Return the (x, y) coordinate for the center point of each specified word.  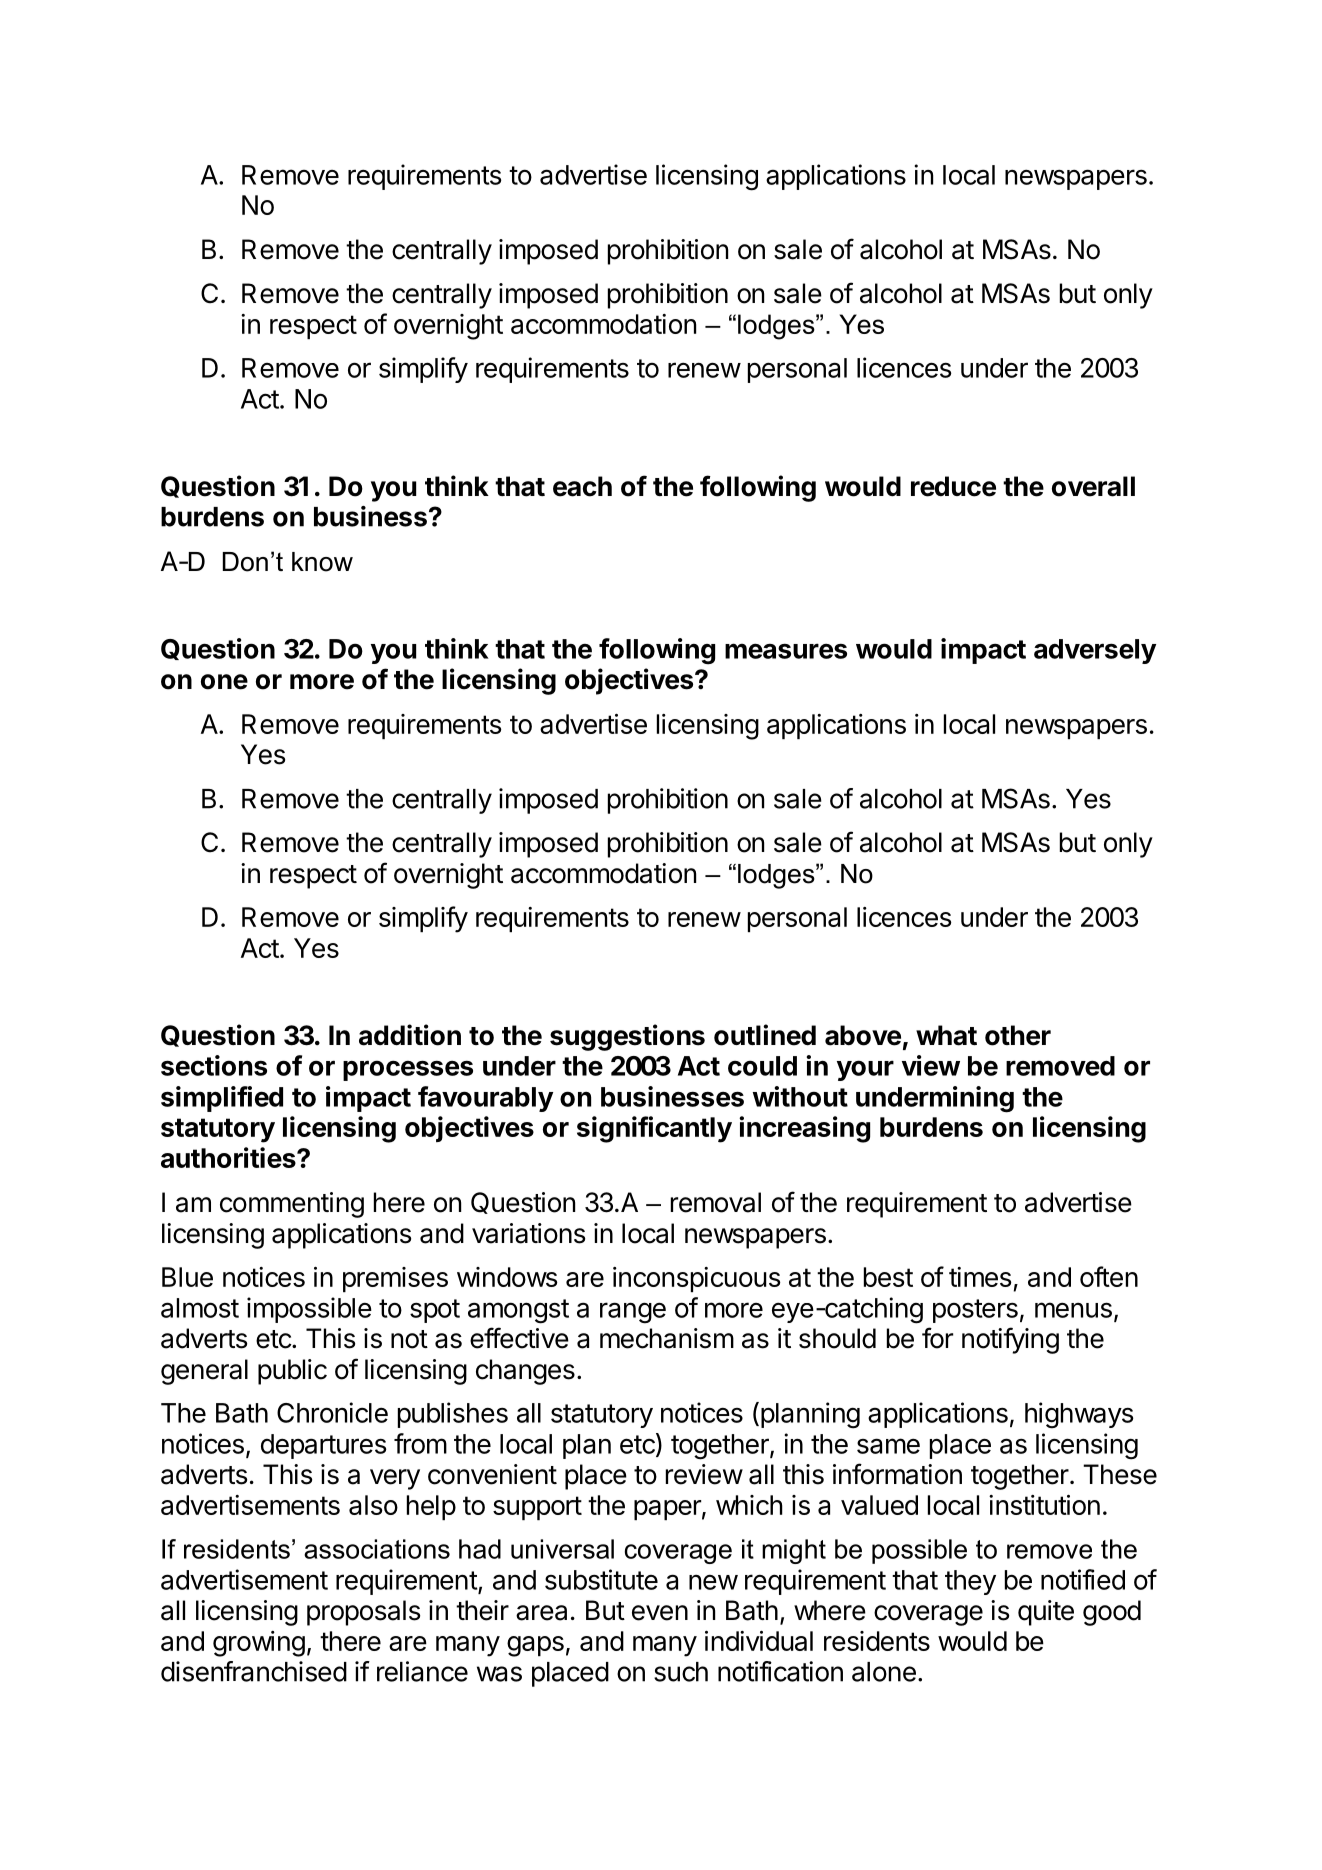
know (322, 562)
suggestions (627, 1037)
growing (259, 1644)
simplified (222, 1099)
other (1018, 1035)
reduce (953, 486)
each (582, 486)
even (660, 1613)
